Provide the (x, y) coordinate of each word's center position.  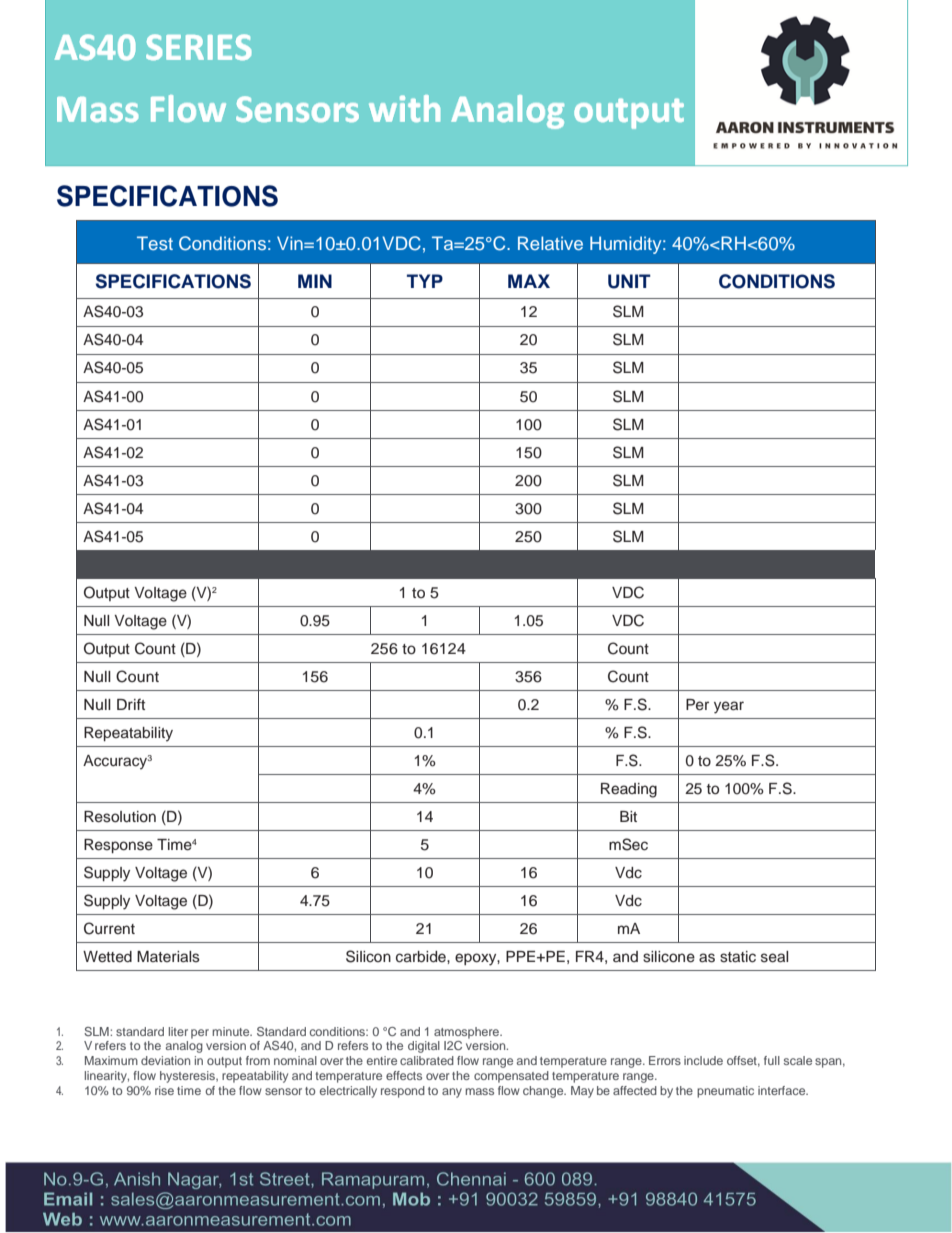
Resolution (120, 817)
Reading (629, 790)
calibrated (427, 1060)
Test (155, 243)
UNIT (629, 281)
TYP (425, 281)
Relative (550, 243)
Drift (131, 704)
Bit (628, 816)
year (729, 707)
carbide (422, 957)
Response (118, 846)
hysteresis (188, 1077)
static (738, 957)
